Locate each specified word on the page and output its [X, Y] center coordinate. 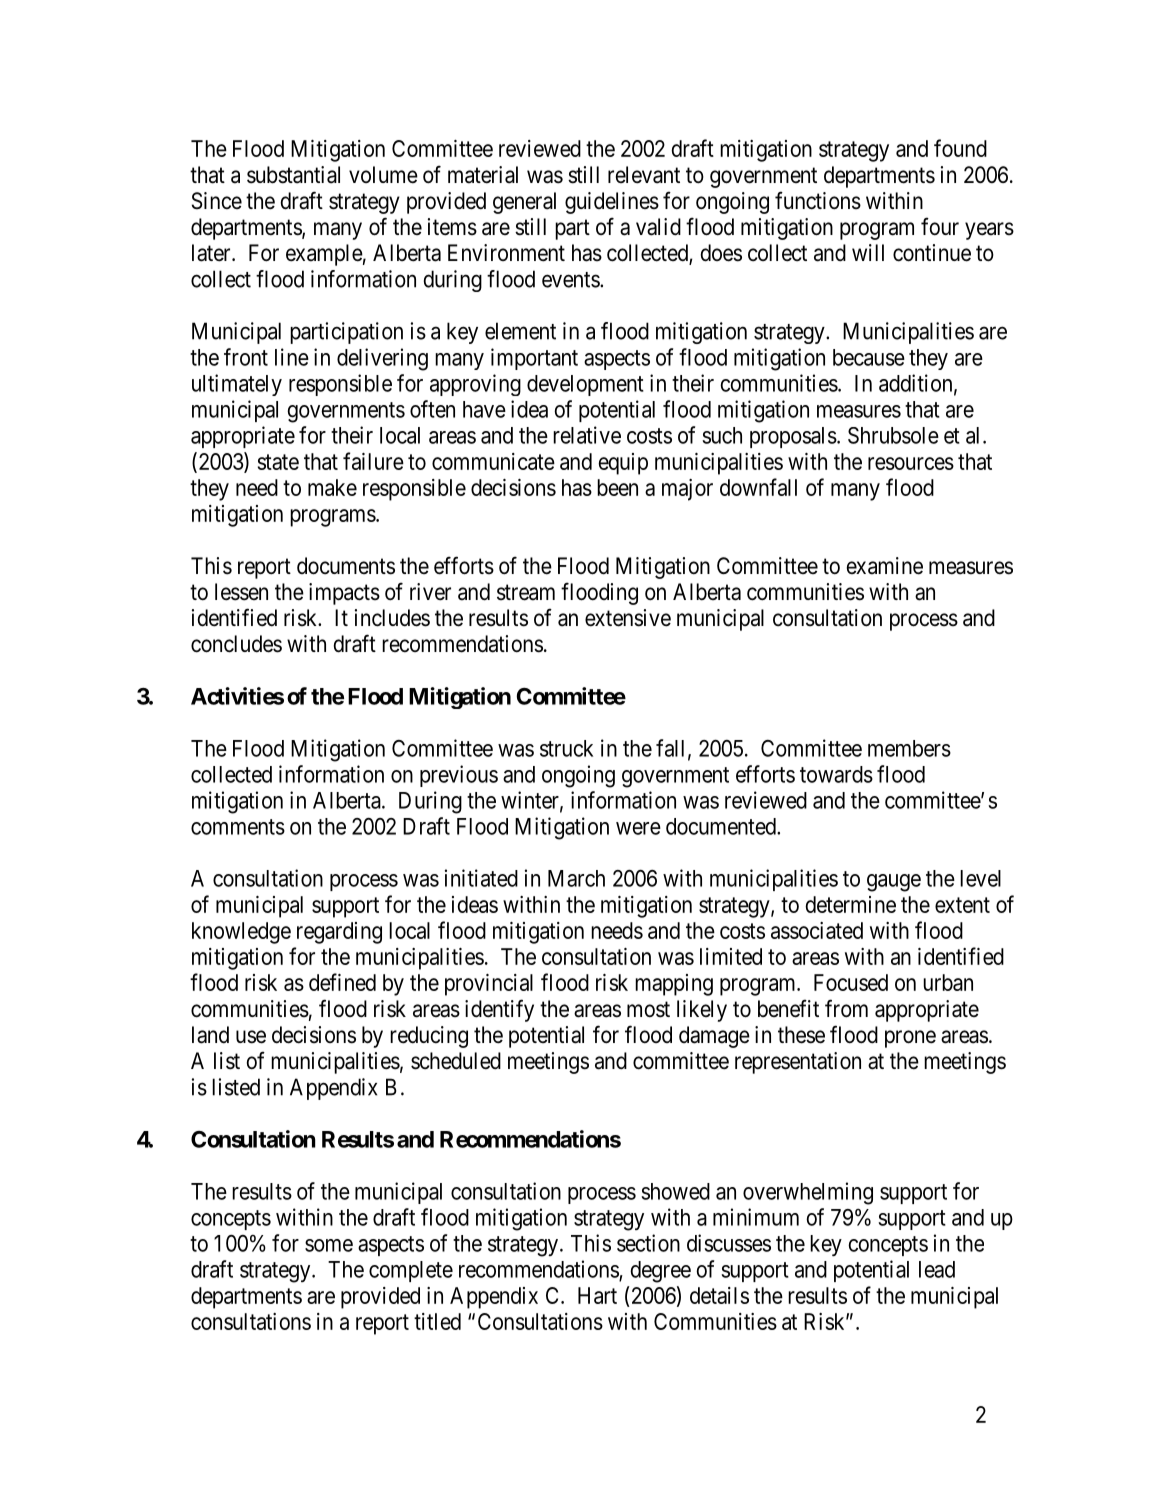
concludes [236, 644]
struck [566, 748]
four [940, 226]
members [909, 748]
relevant [644, 175]
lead [937, 1269]
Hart [597, 1295]
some [329, 1245]
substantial [293, 175]
